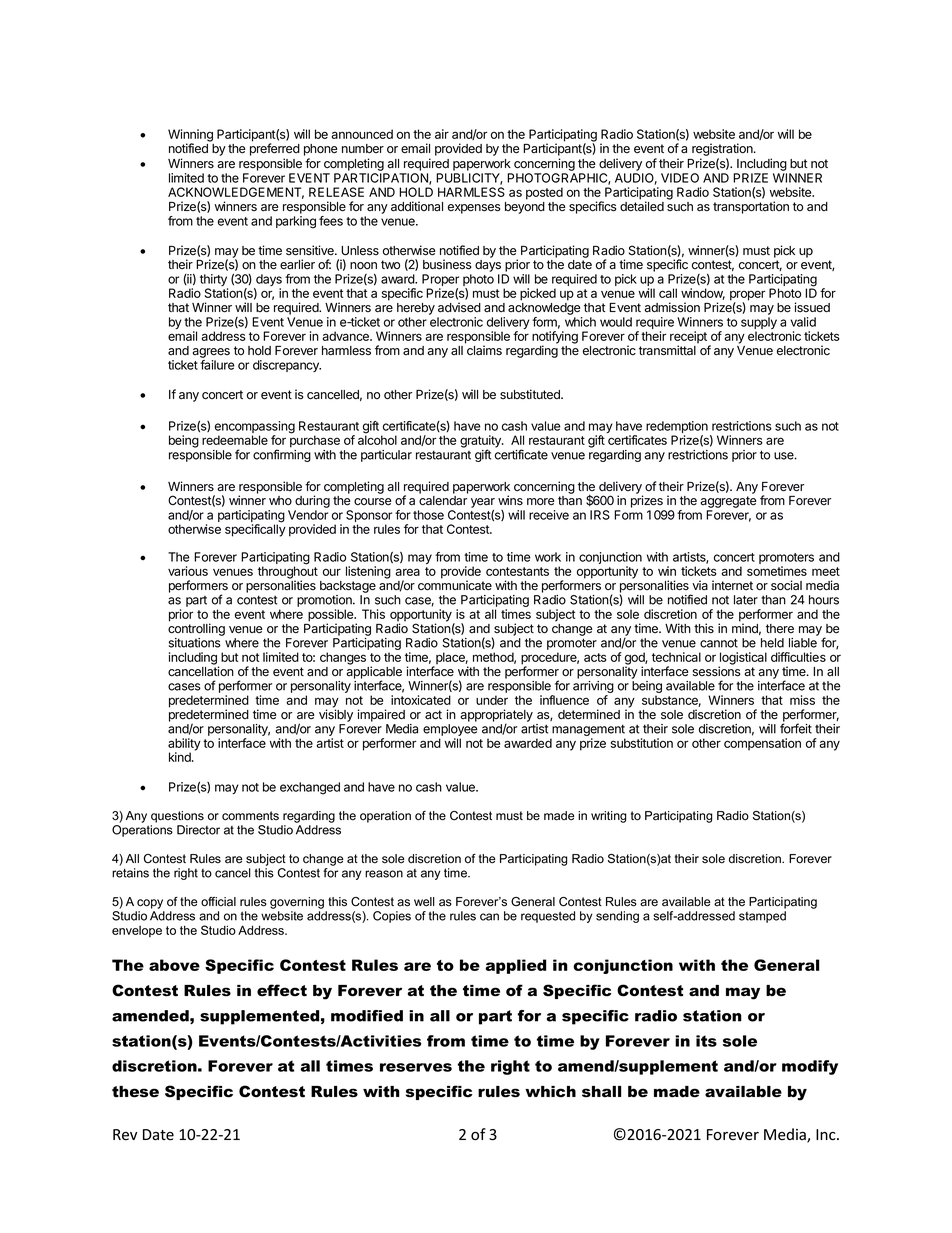 Image resolution: width=952 pixels, height=1233 pixels. I want to click on substituted, so click(531, 394).
